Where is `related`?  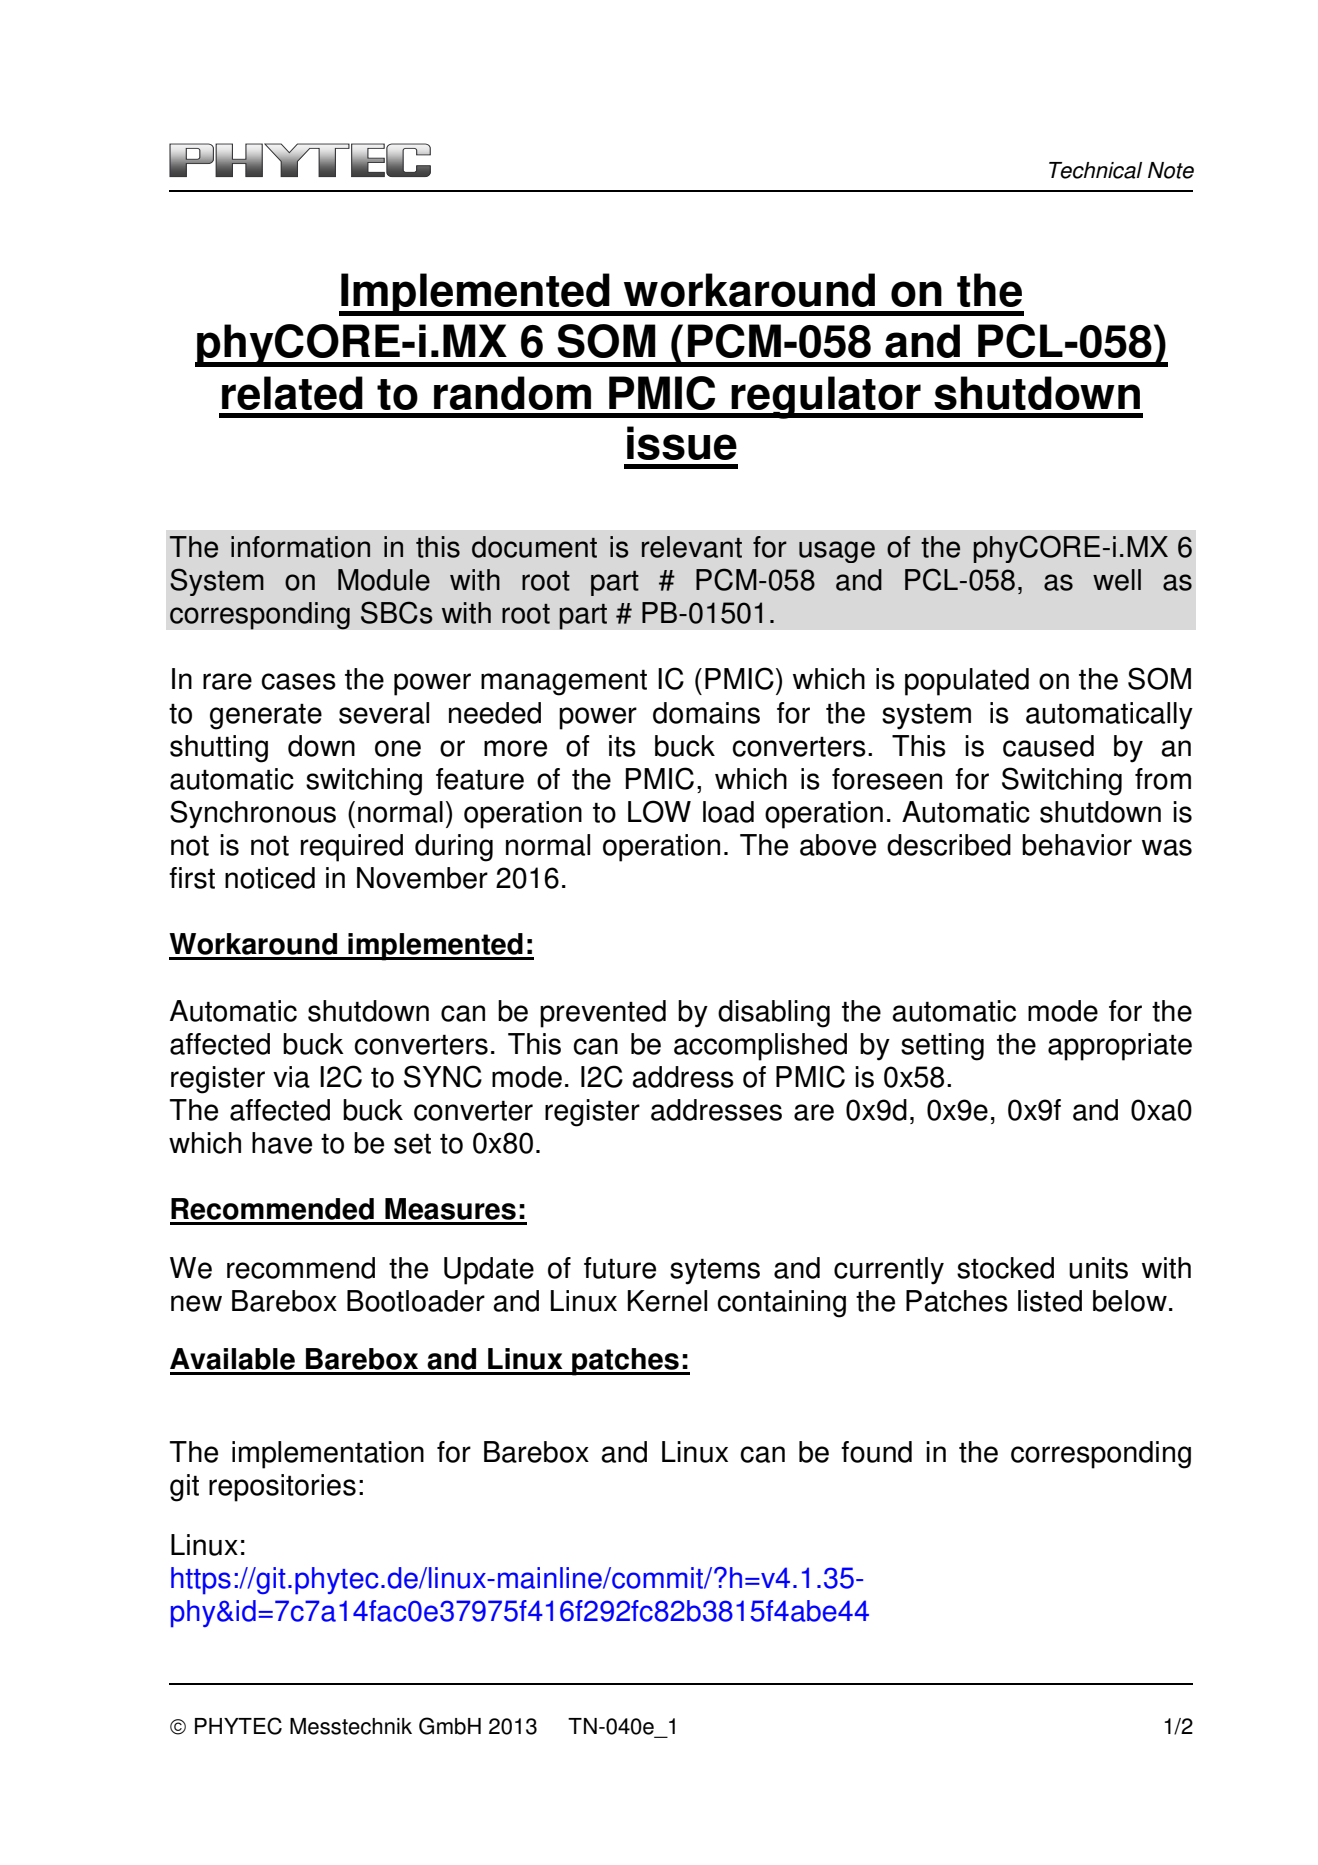
related is located at coordinates (292, 393).
